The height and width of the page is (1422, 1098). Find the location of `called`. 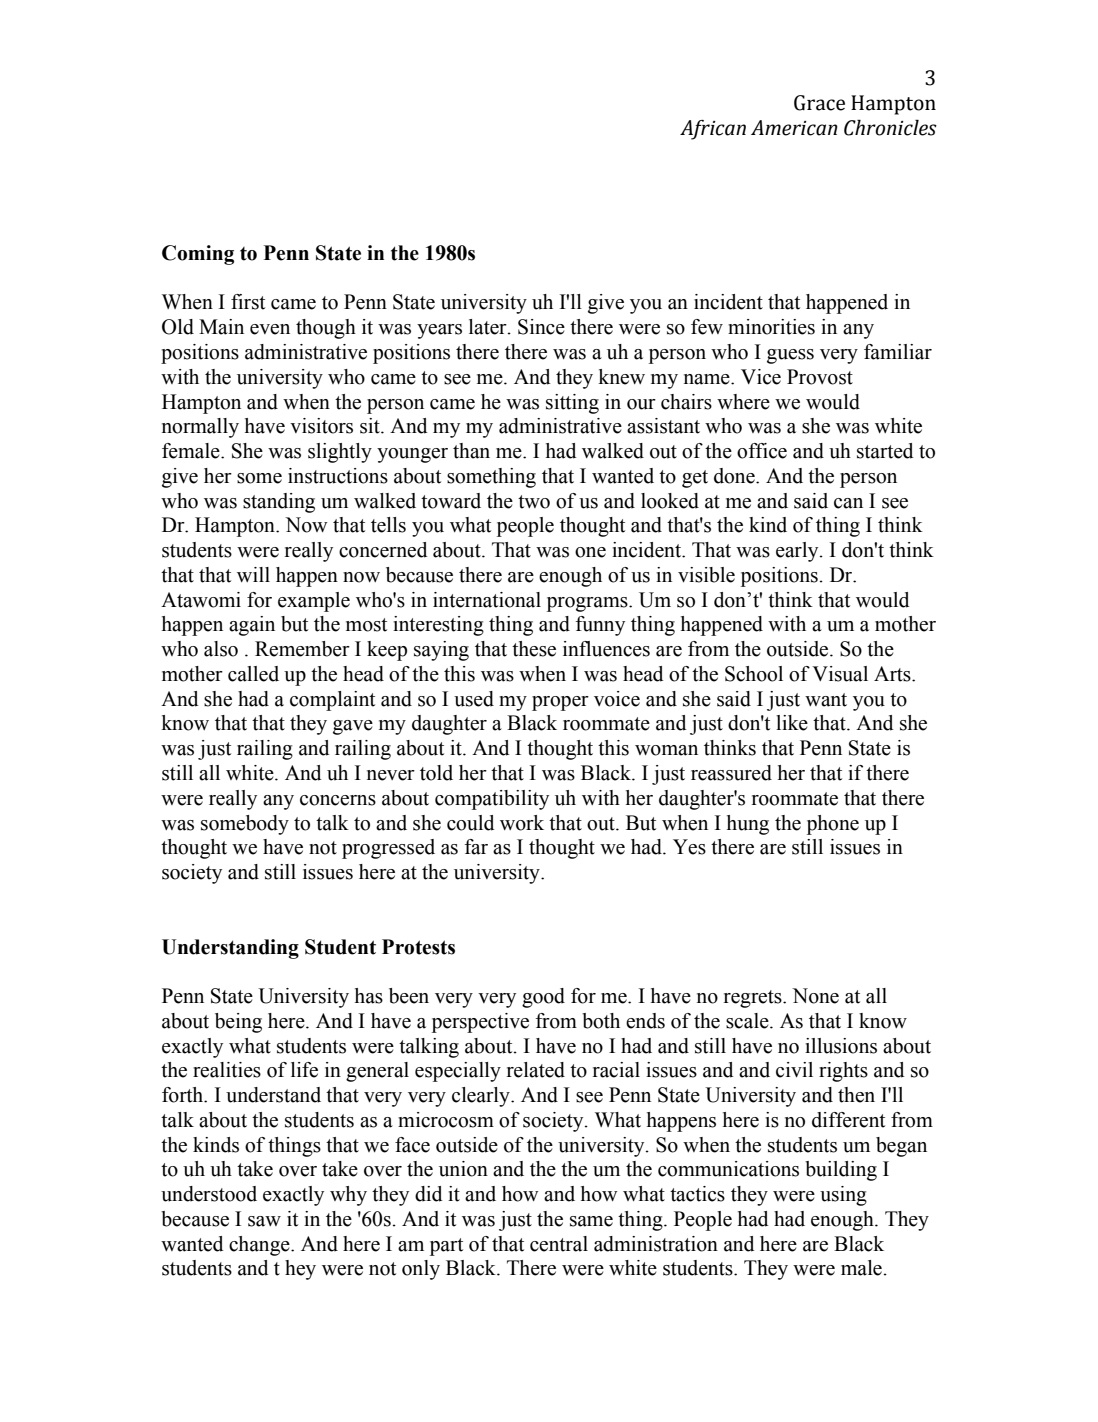

called is located at coordinates (253, 674).
